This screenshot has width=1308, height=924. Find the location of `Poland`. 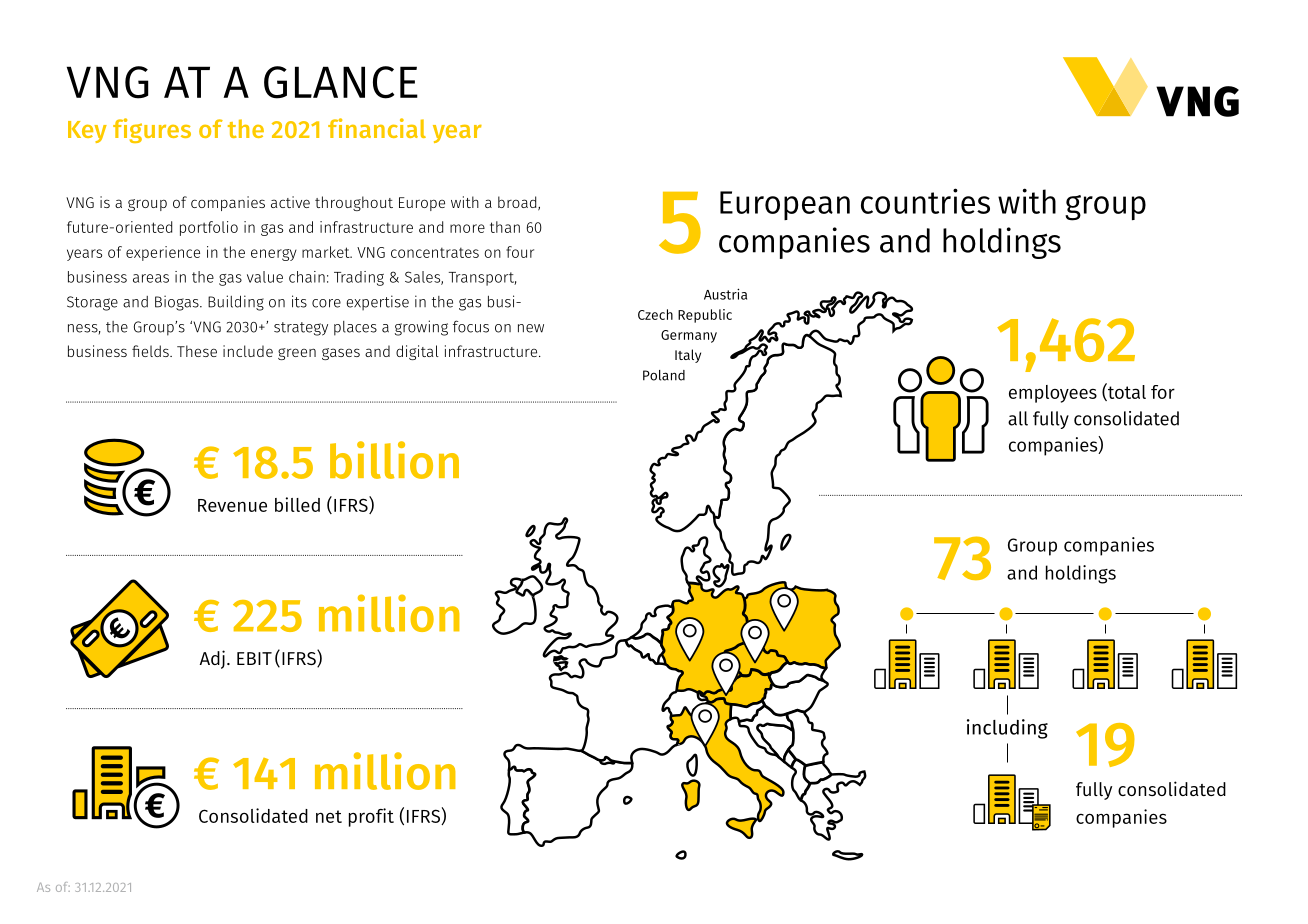

Poland is located at coordinates (664, 375).
